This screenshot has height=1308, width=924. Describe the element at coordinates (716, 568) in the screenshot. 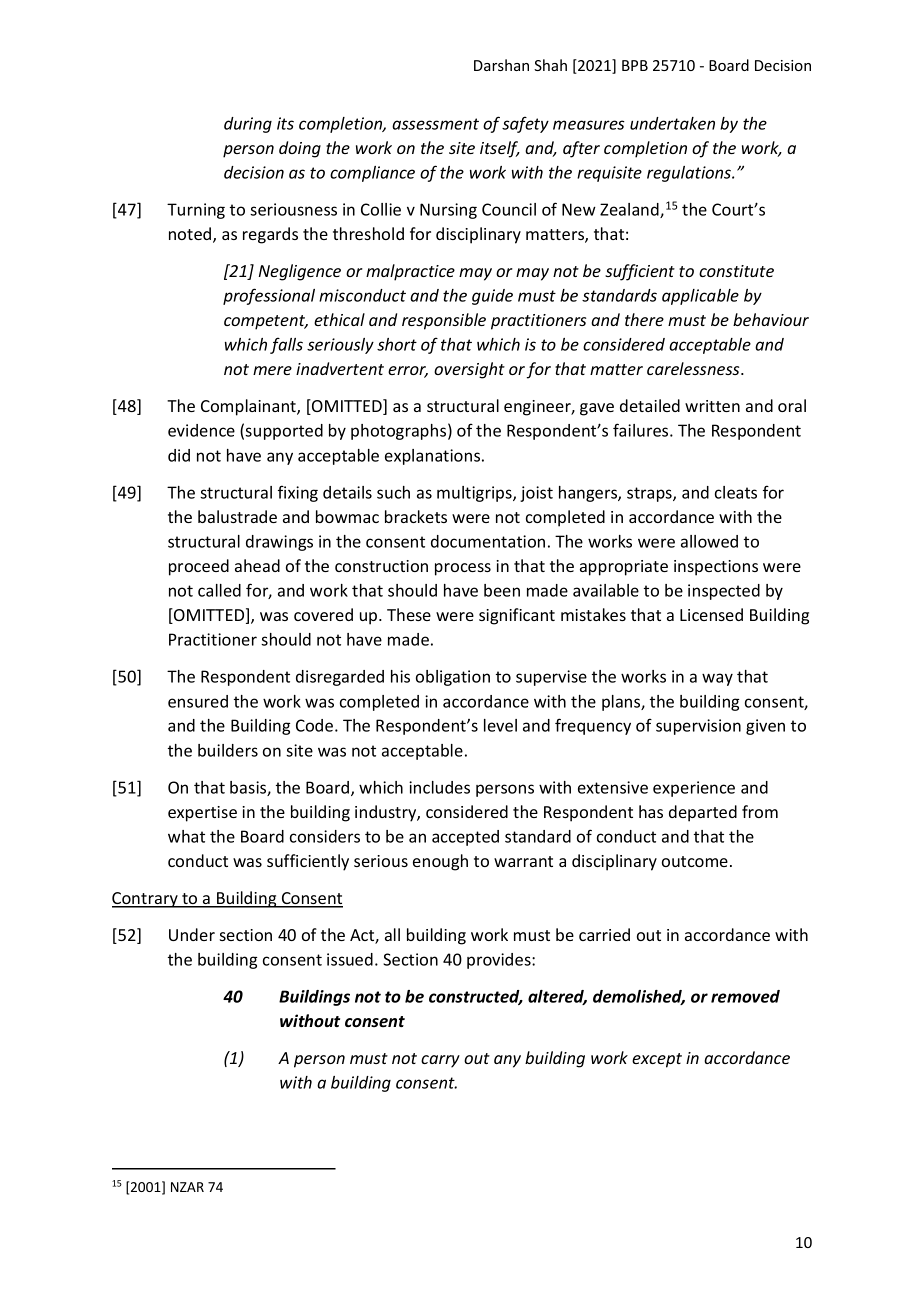

I see `inspections` at that location.
